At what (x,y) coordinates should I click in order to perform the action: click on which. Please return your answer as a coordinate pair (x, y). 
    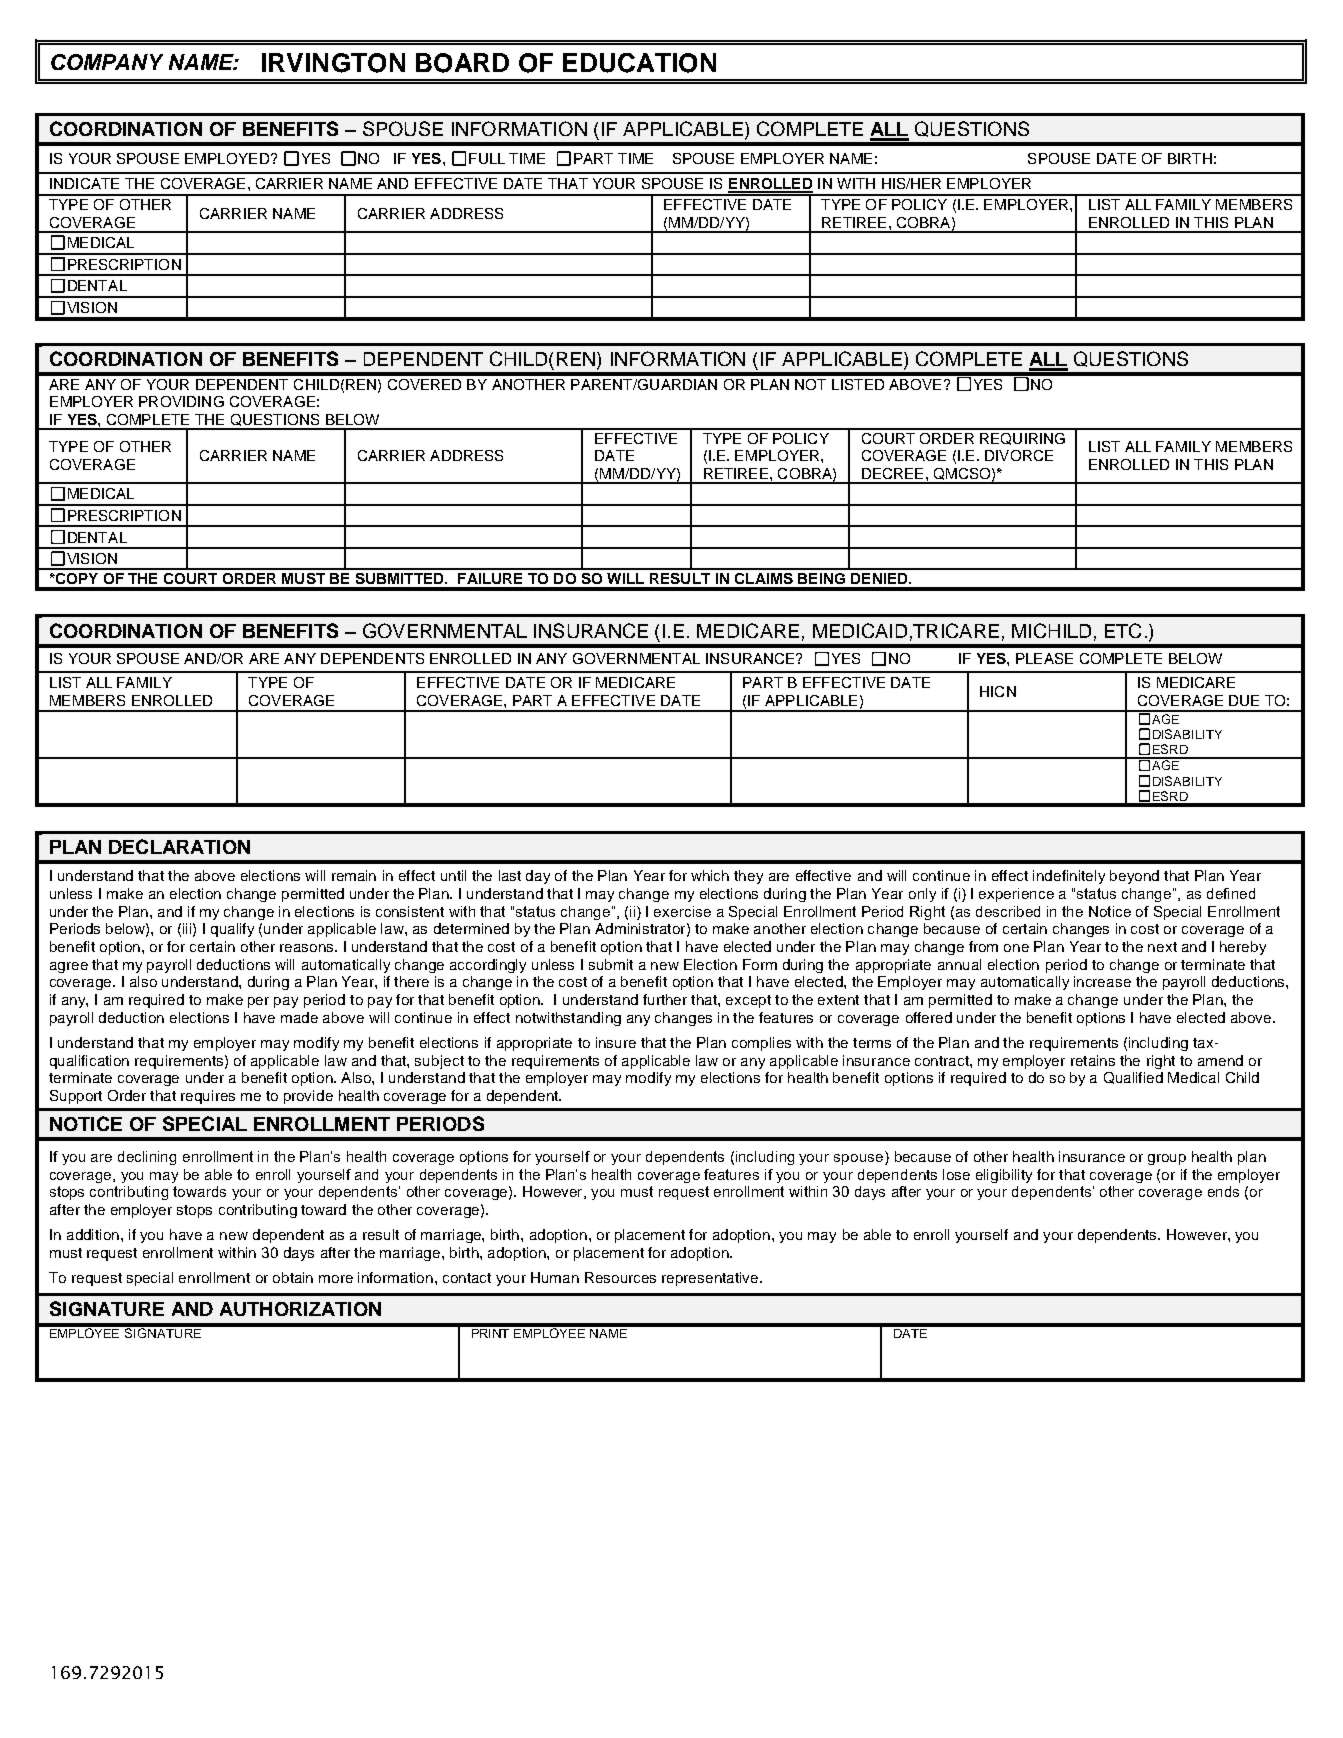
    Looking at the image, I should click on (710, 875).
